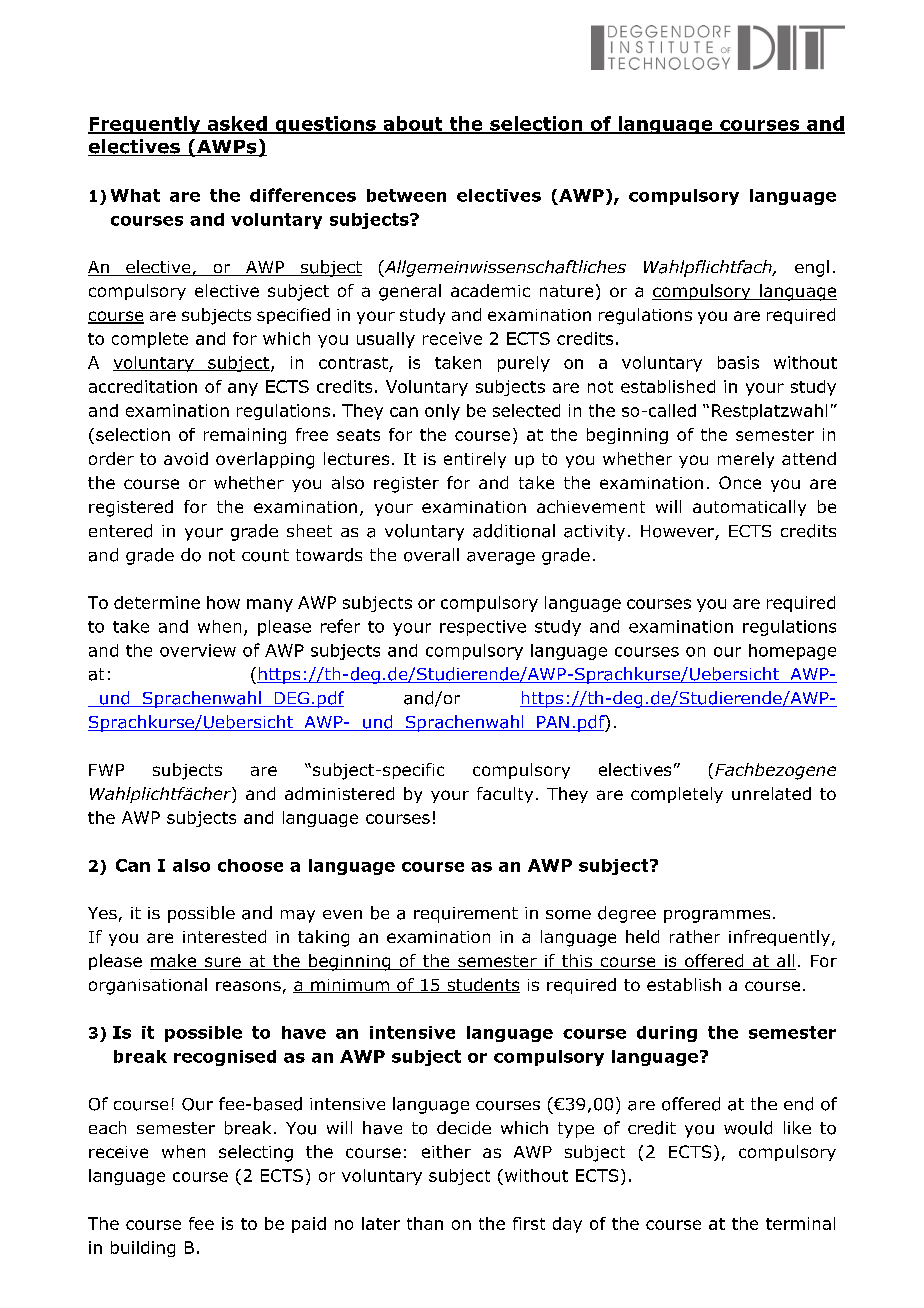 The image size is (924, 1308). What do you see at coordinates (413, 124) in the page?
I see `about` at bounding box center [413, 124].
